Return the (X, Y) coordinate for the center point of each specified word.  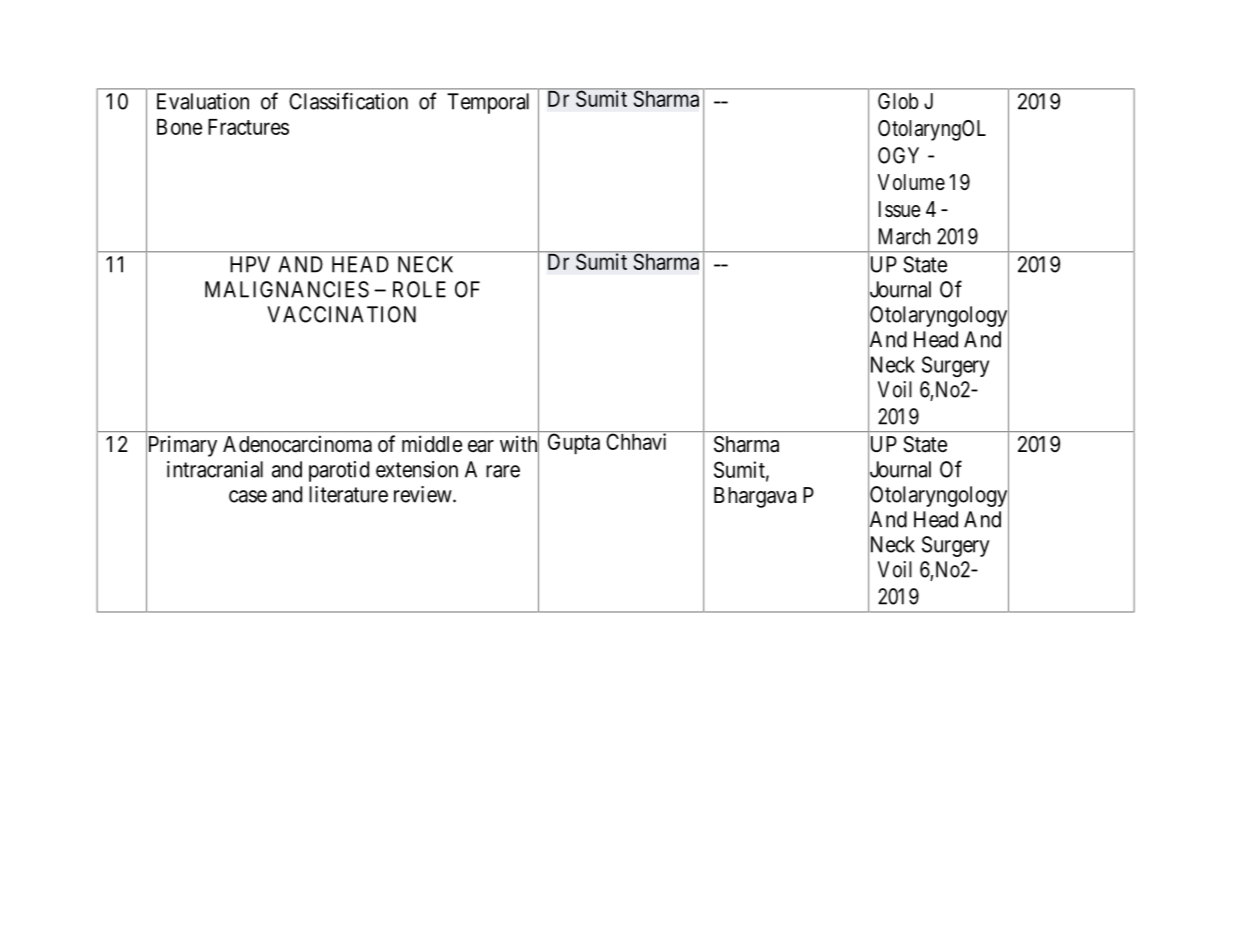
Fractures (248, 127)
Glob (898, 101)
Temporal (488, 103)
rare (503, 471)
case (248, 496)
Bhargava (755, 497)
